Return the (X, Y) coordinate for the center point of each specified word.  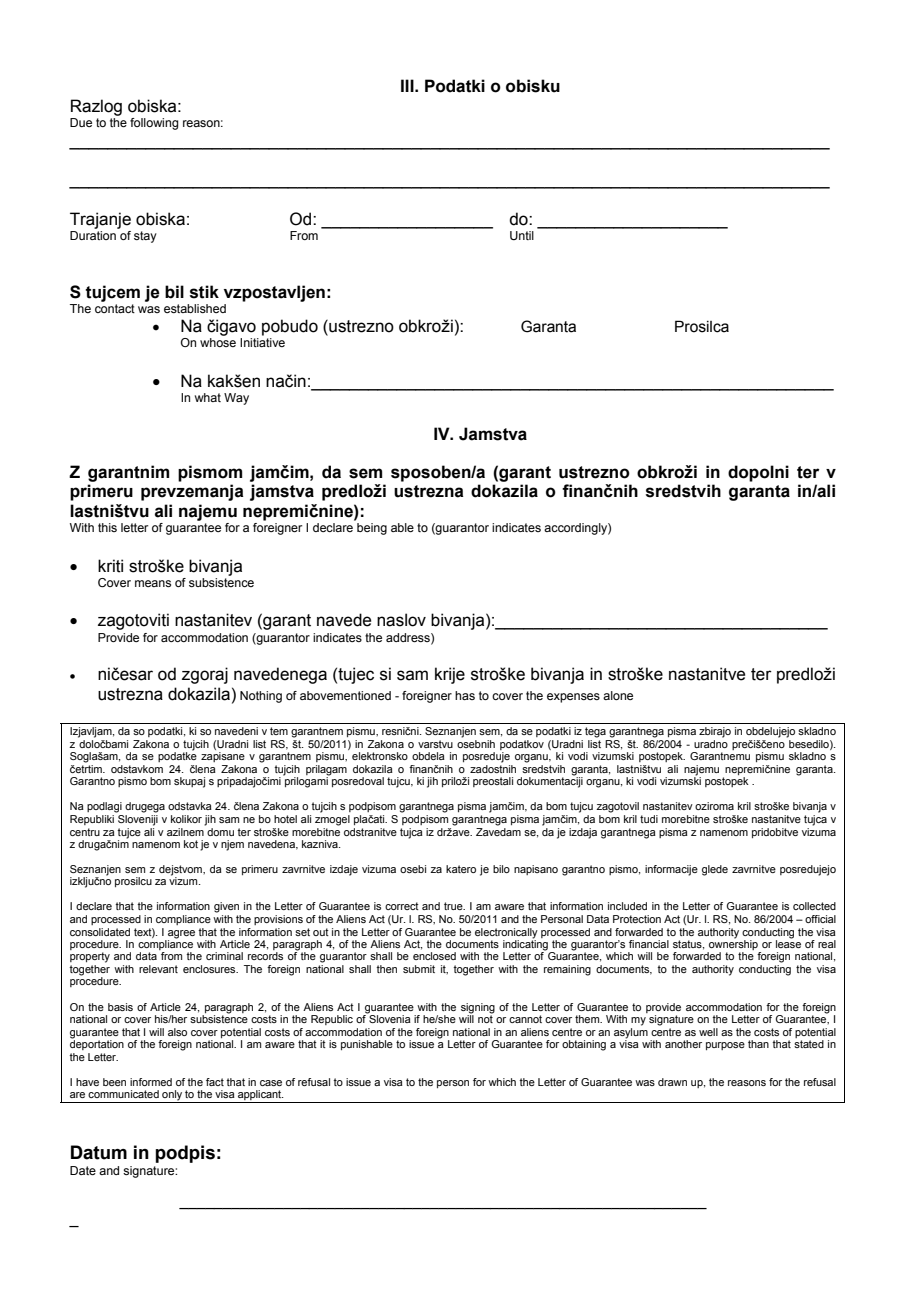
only (172, 1096)
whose (218, 342)
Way (236, 399)
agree (181, 934)
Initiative (262, 342)
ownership (733, 945)
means (153, 583)
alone (618, 695)
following (154, 124)
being (372, 529)
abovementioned (345, 695)
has (465, 695)
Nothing (261, 697)
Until (522, 235)
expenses (573, 698)
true (454, 906)
